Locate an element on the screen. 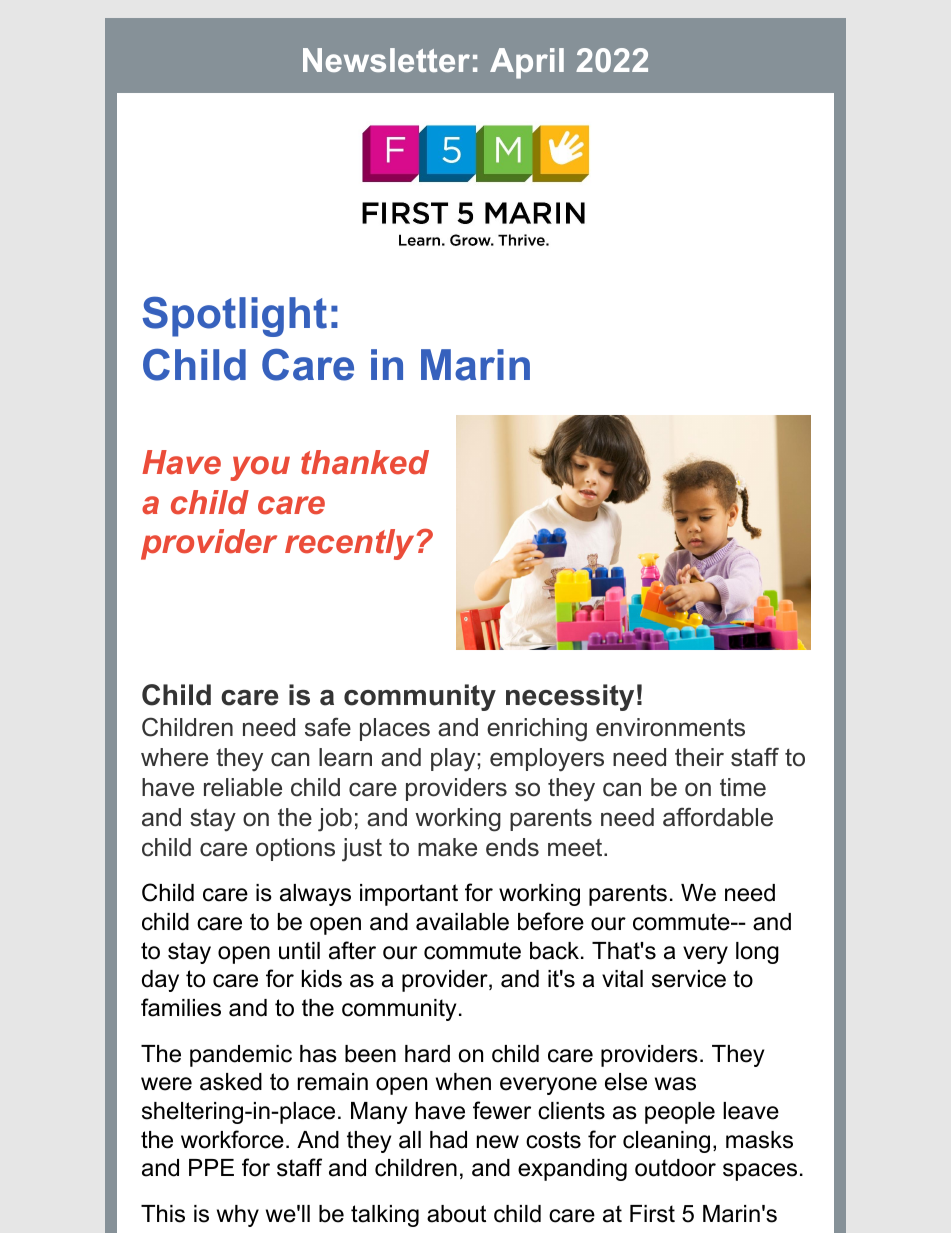 Image resolution: width=952 pixels, height=1233 pixels. April is located at coordinates (527, 63).
